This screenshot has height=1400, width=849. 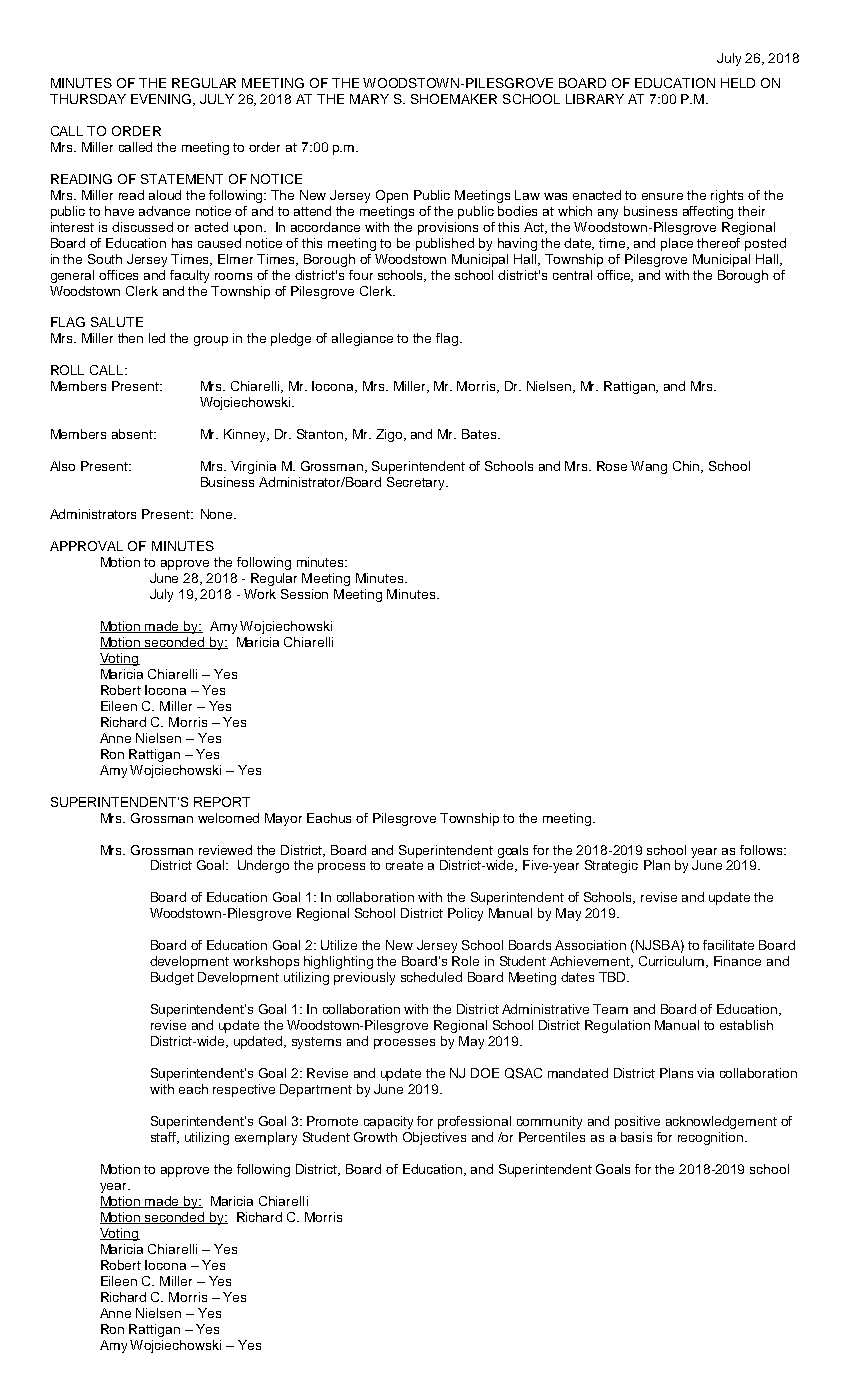 What do you see at coordinates (164, 1138) in the screenshot?
I see `staff` at bounding box center [164, 1138].
